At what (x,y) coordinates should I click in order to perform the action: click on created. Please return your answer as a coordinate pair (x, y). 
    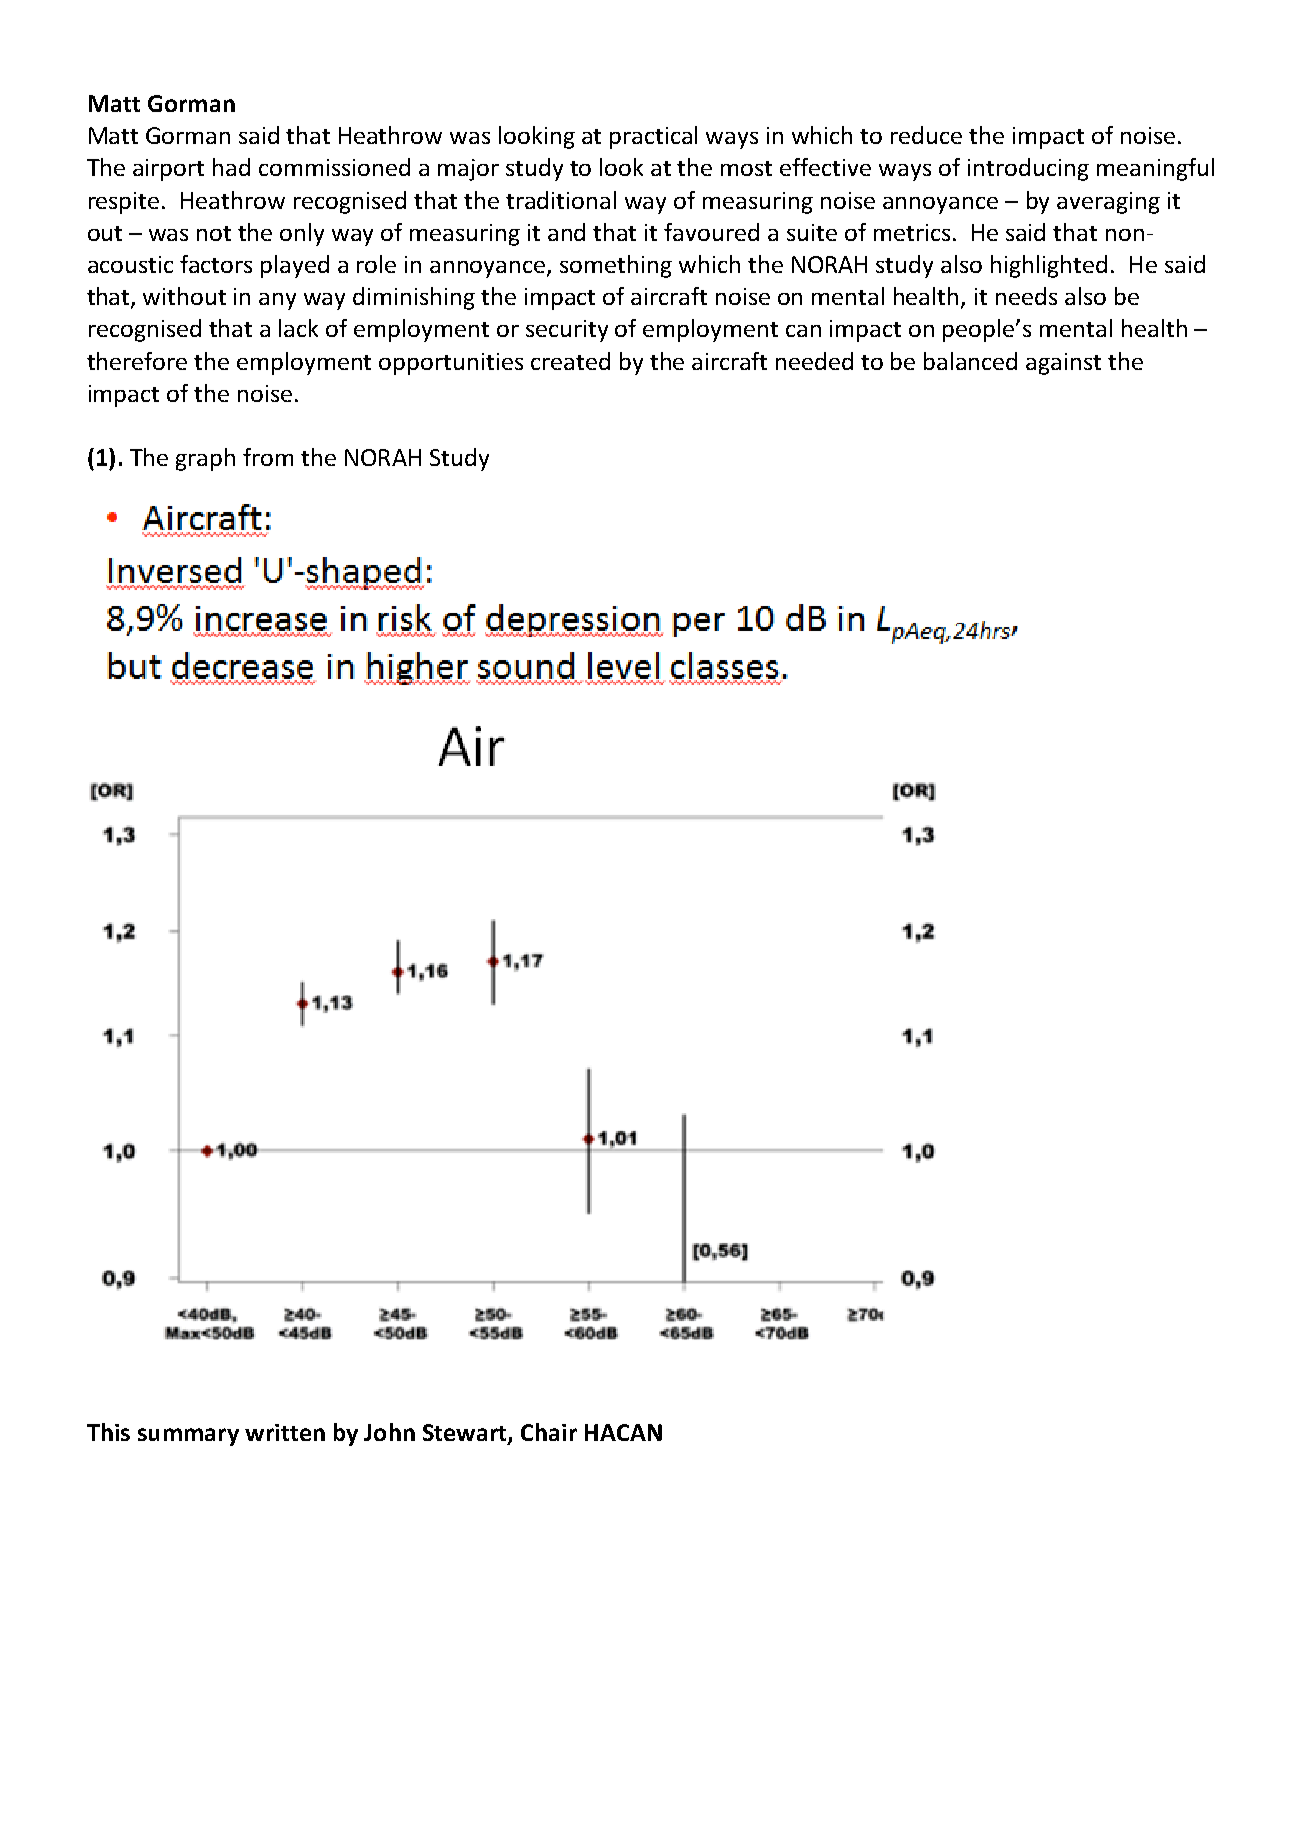
    Looking at the image, I should click on (570, 361).
